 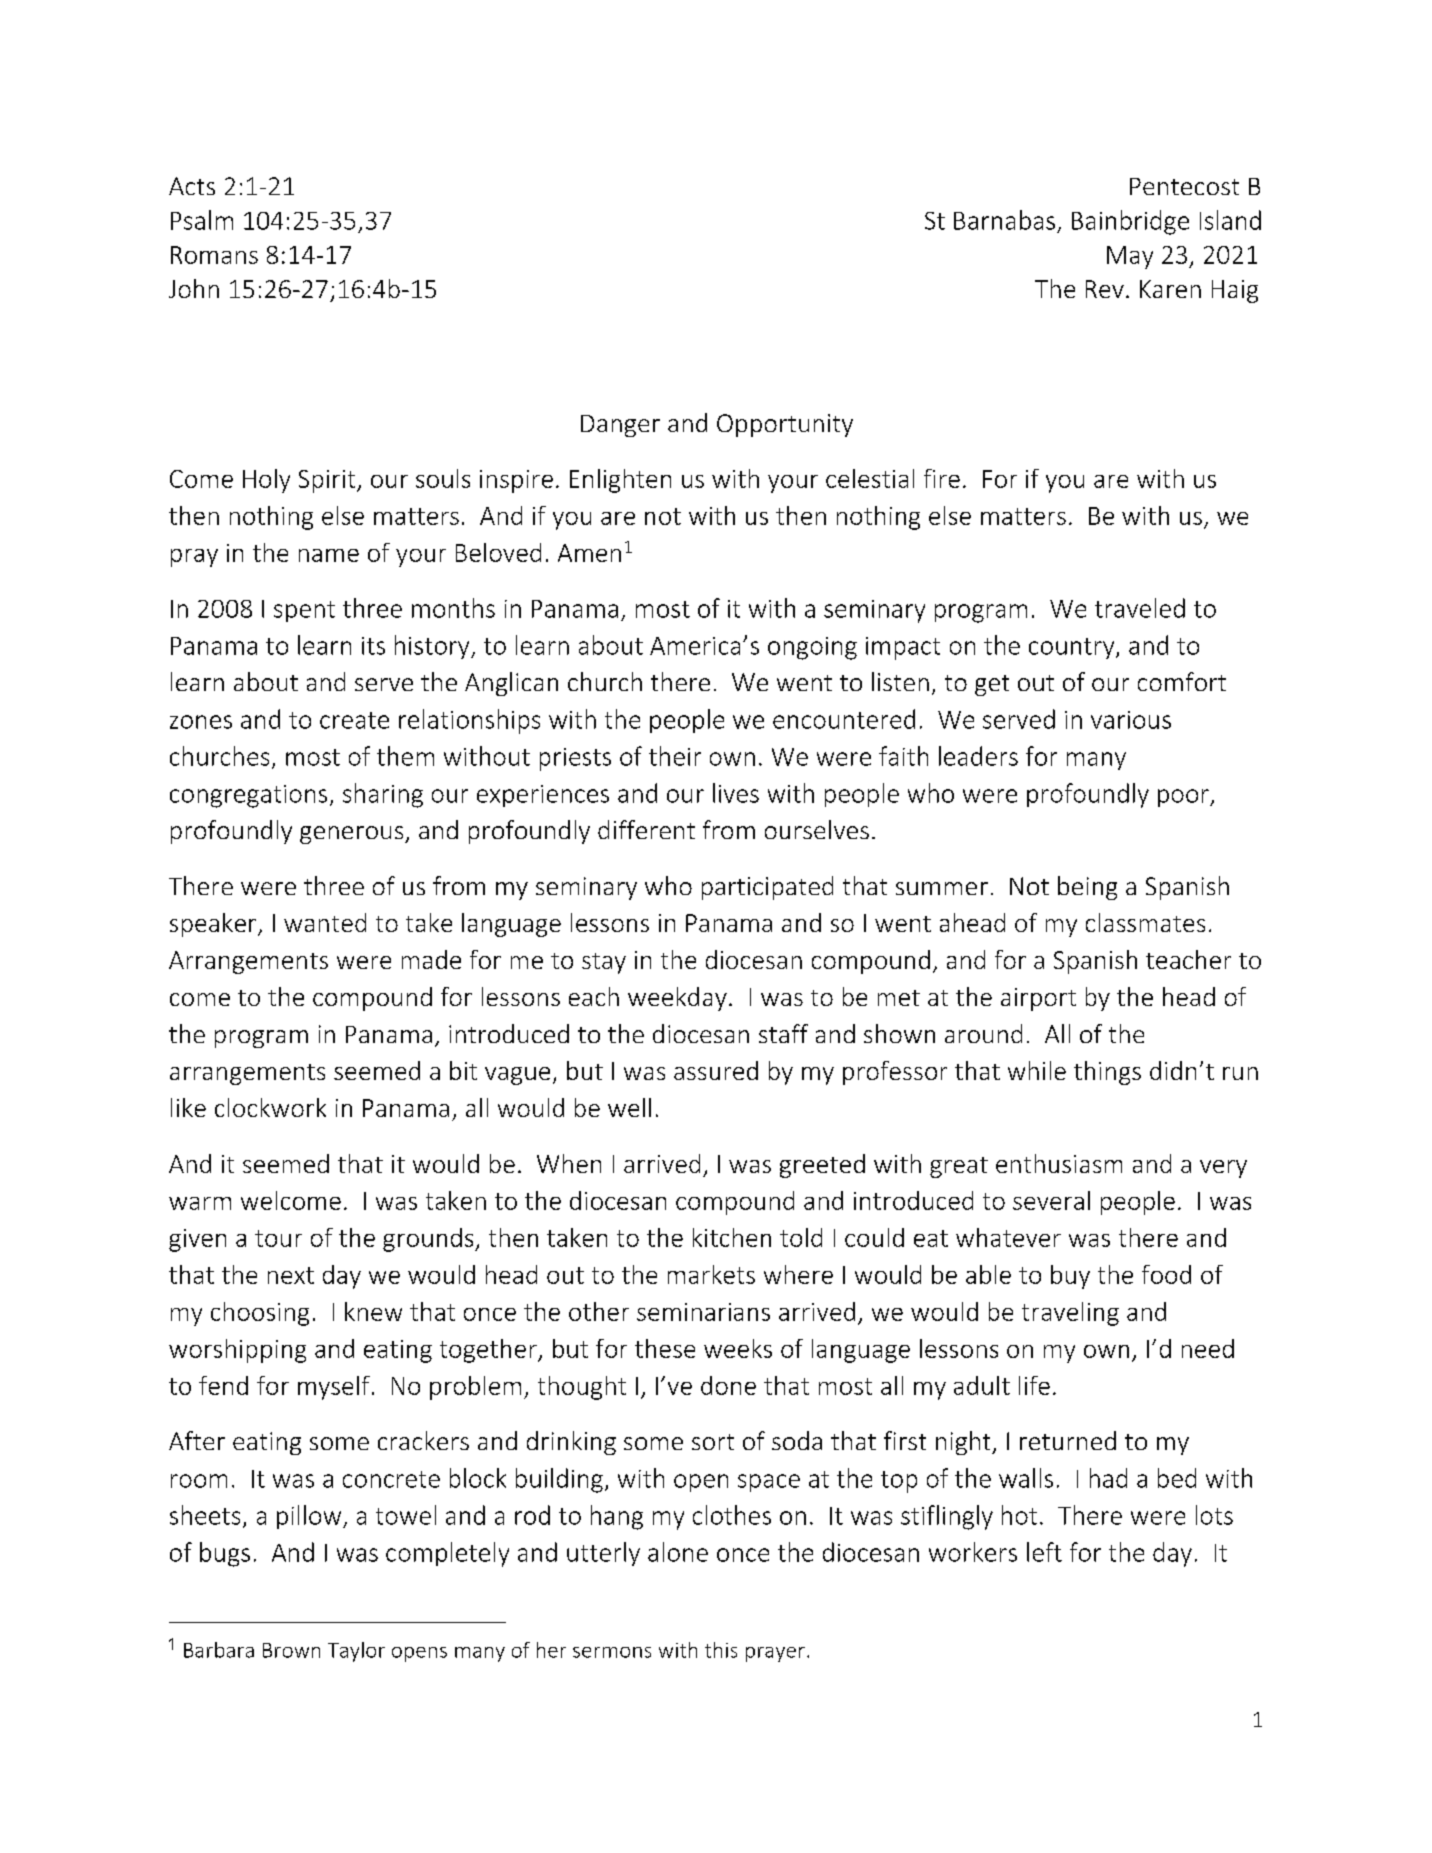 I want to click on various, so click(x=1131, y=720).
